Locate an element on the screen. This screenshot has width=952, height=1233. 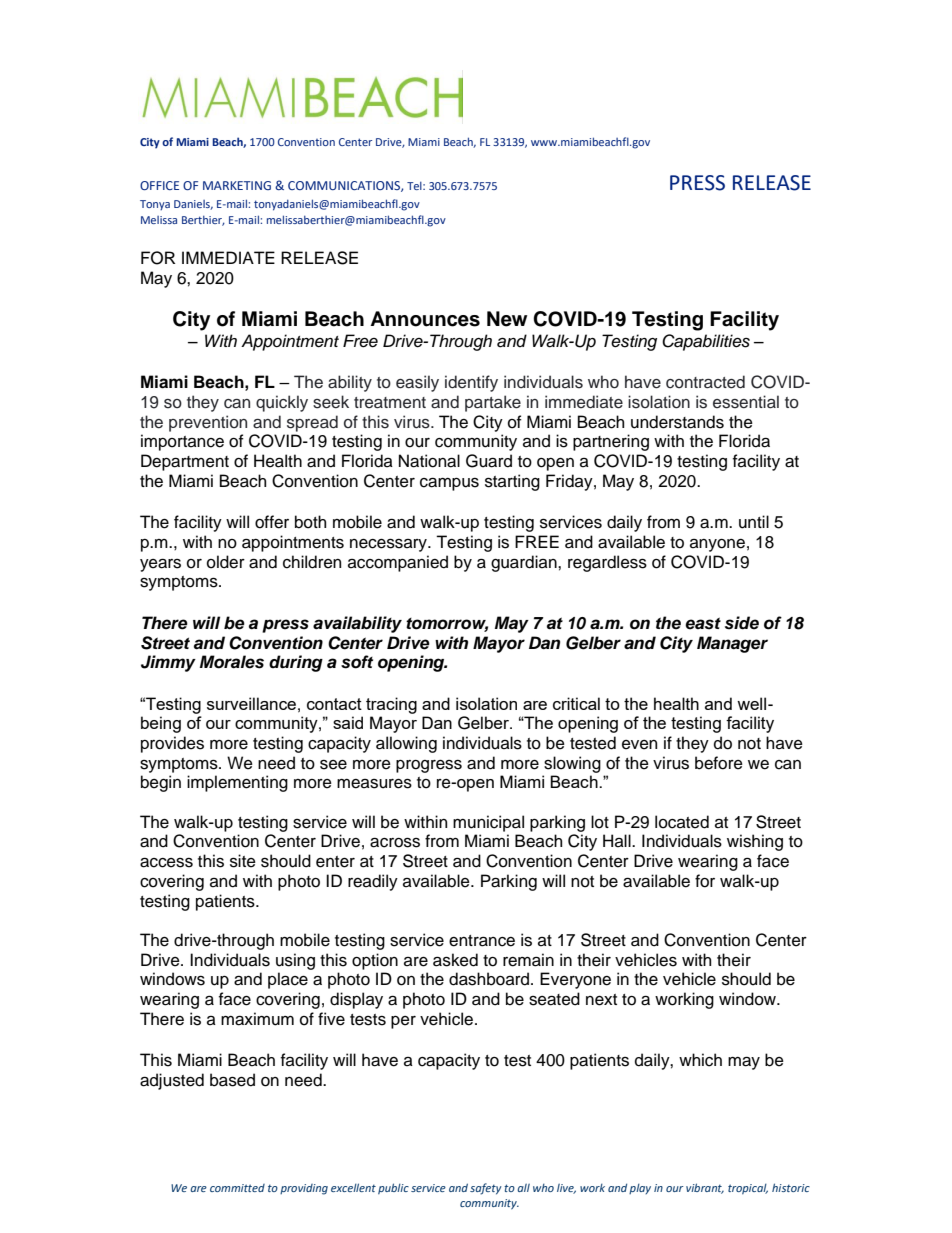
committed is located at coordinates (237, 1188).
